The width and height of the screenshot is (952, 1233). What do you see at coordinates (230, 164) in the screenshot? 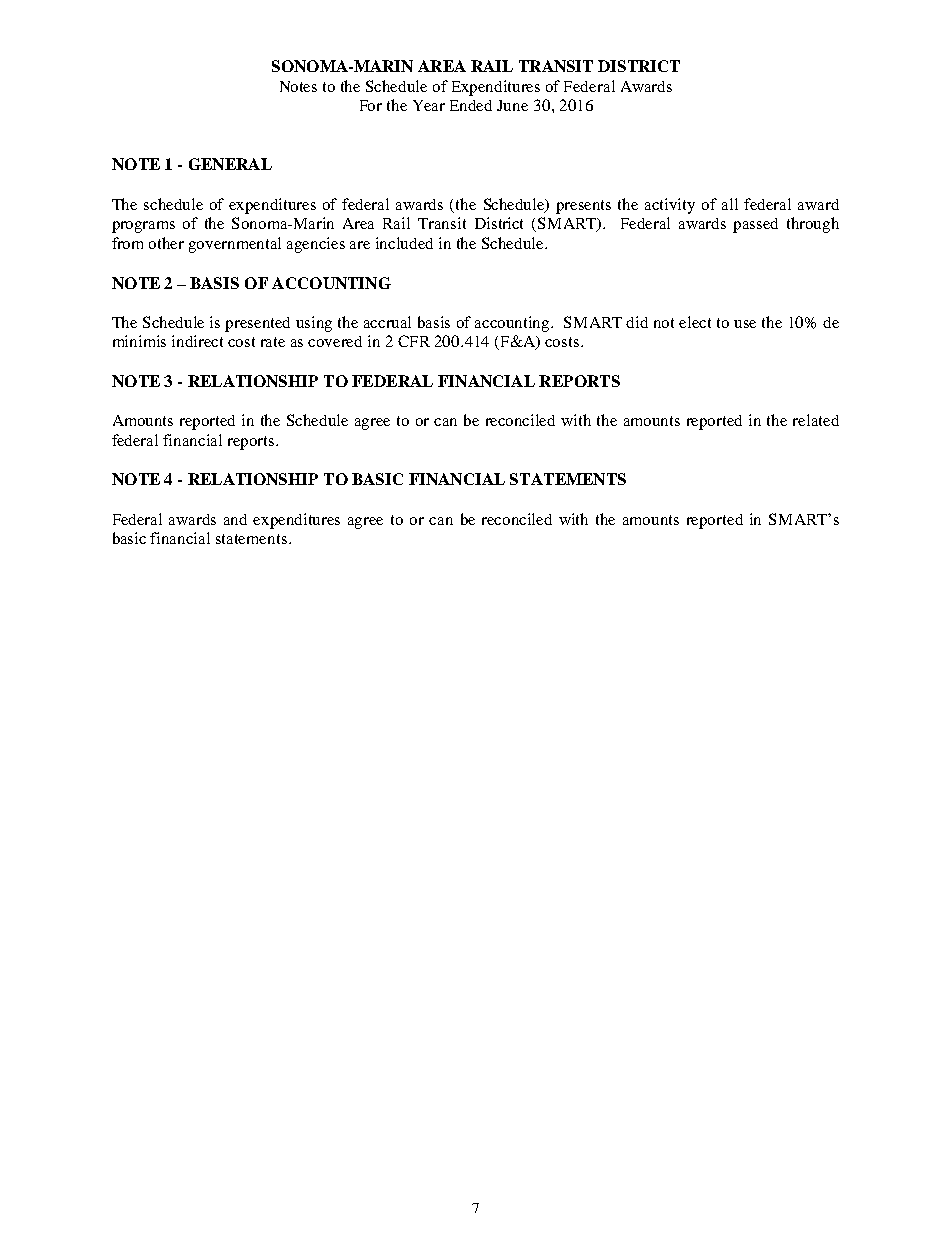
I see `GENERAL` at bounding box center [230, 164].
